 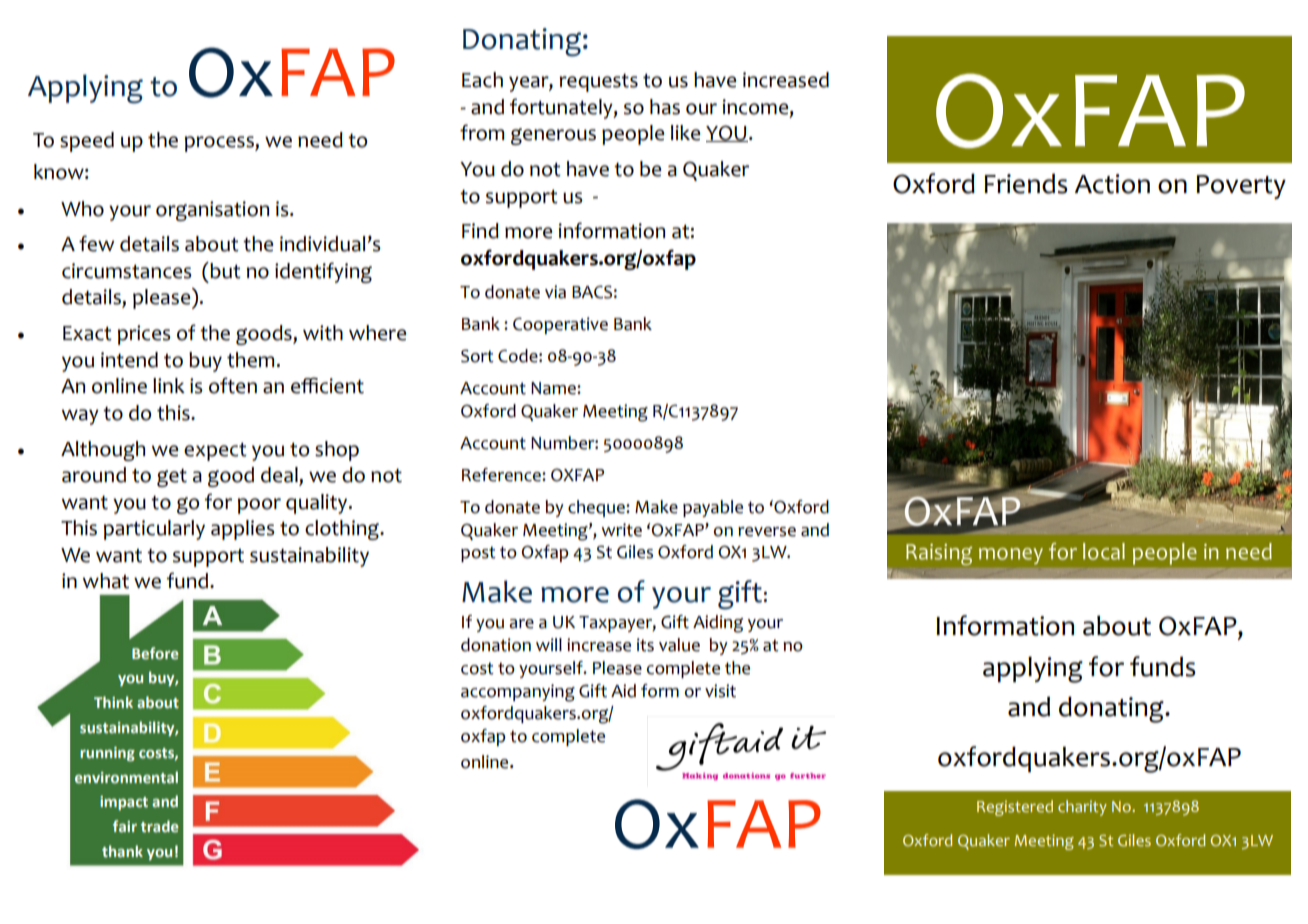 I want to click on Cooperative, so click(x=560, y=325).
